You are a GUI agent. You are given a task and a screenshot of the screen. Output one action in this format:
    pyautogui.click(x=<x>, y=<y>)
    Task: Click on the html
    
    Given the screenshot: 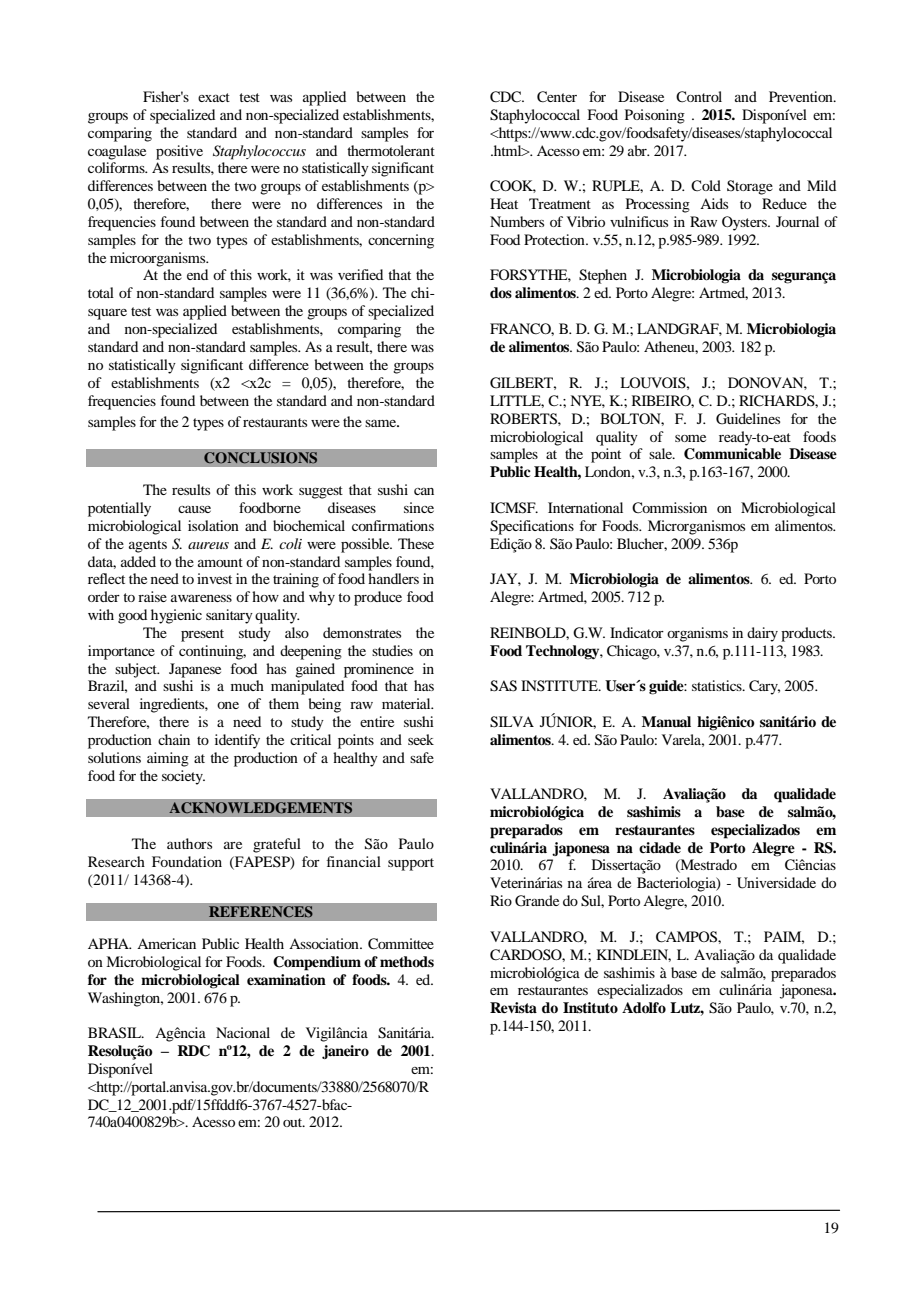 What is the action you would take?
    pyautogui.click(x=508, y=150)
